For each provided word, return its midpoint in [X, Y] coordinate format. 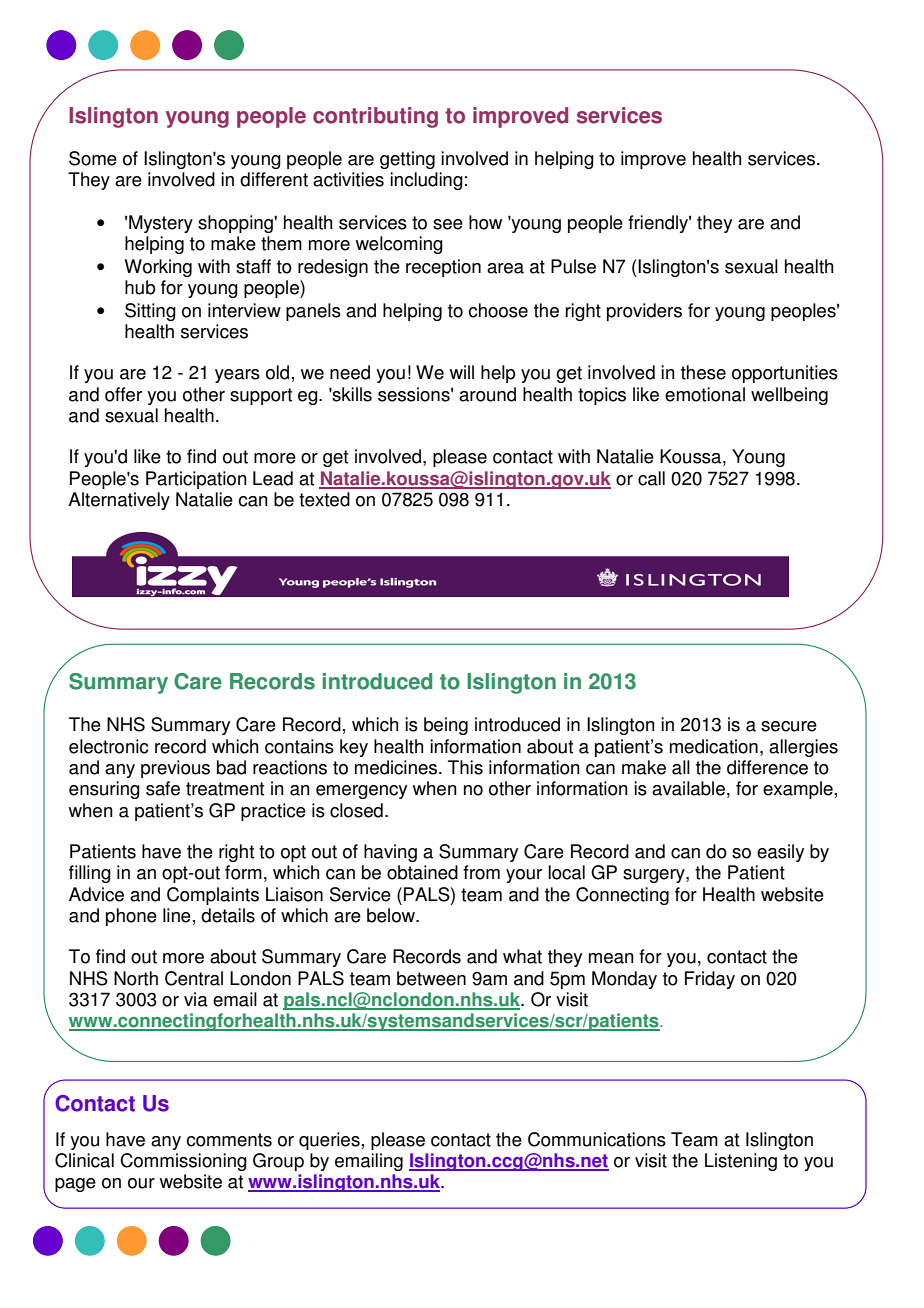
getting [407, 160]
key [354, 748]
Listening [741, 1162]
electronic [109, 746]
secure [789, 726]
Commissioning [183, 1162]
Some [93, 158]
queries [329, 1141]
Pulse [573, 266]
